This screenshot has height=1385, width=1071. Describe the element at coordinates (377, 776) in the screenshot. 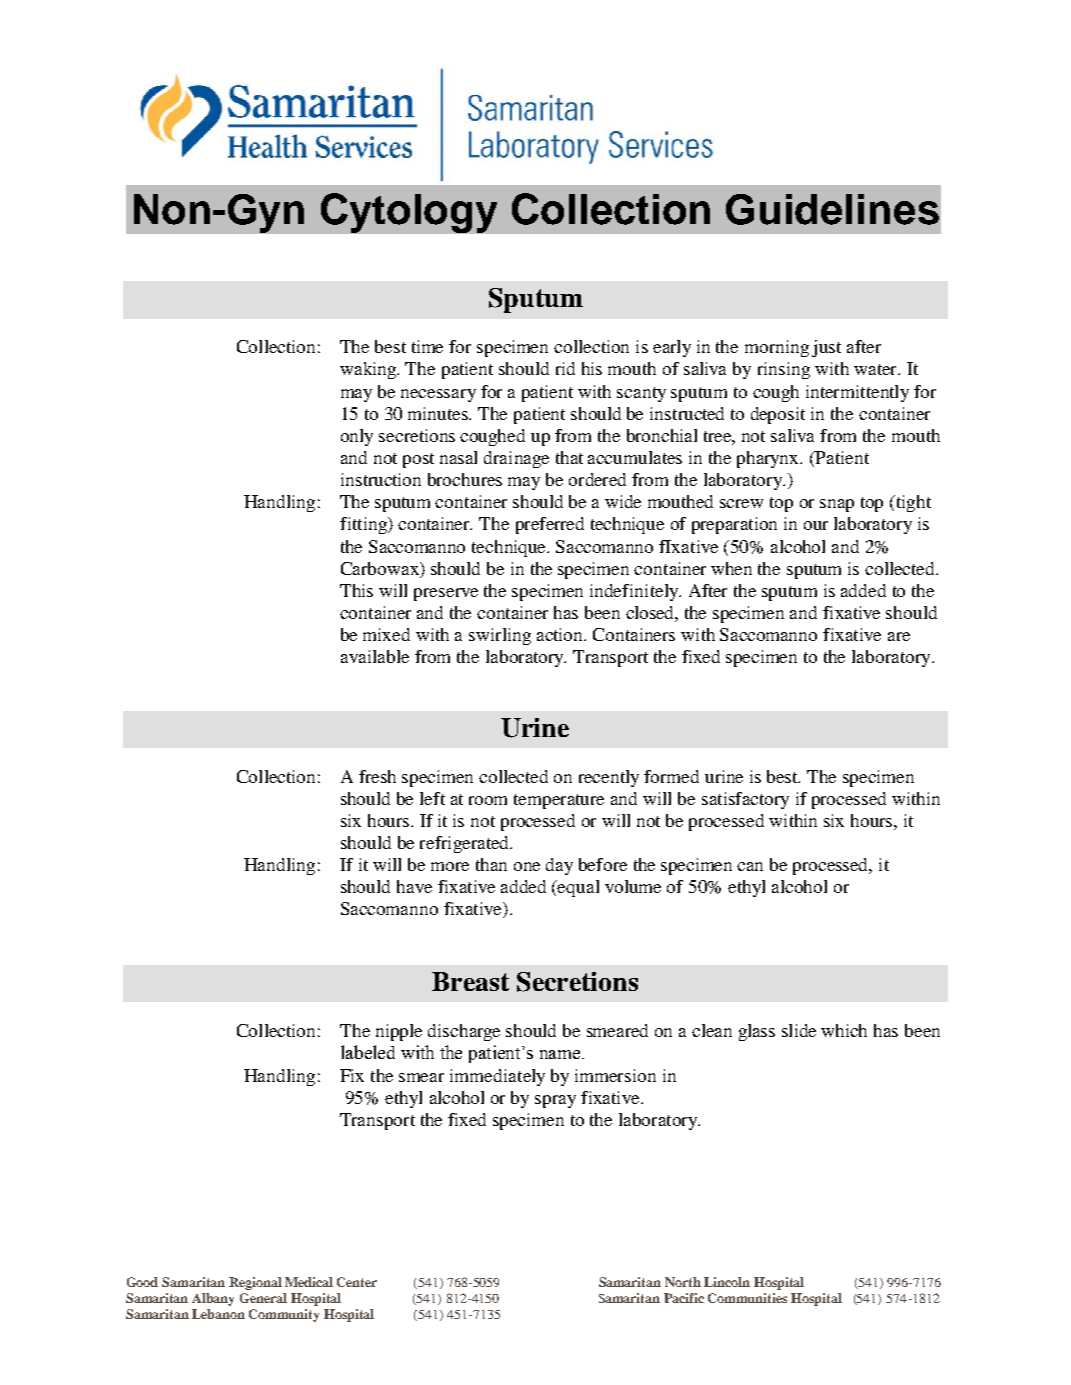

I see `fresh` at that location.
